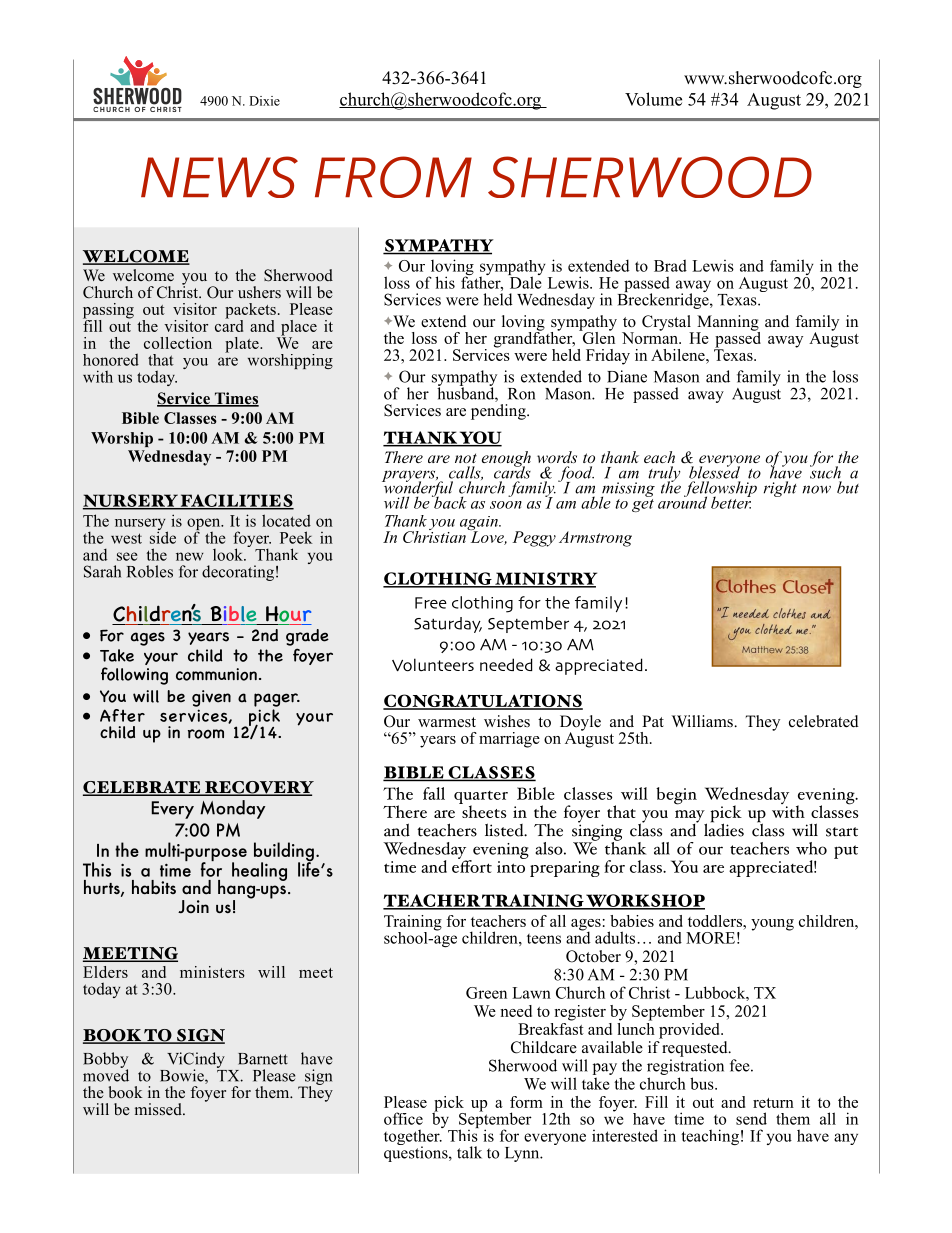 This screenshot has width=952, height=1233. I want to click on NEWS, so click(219, 177).
